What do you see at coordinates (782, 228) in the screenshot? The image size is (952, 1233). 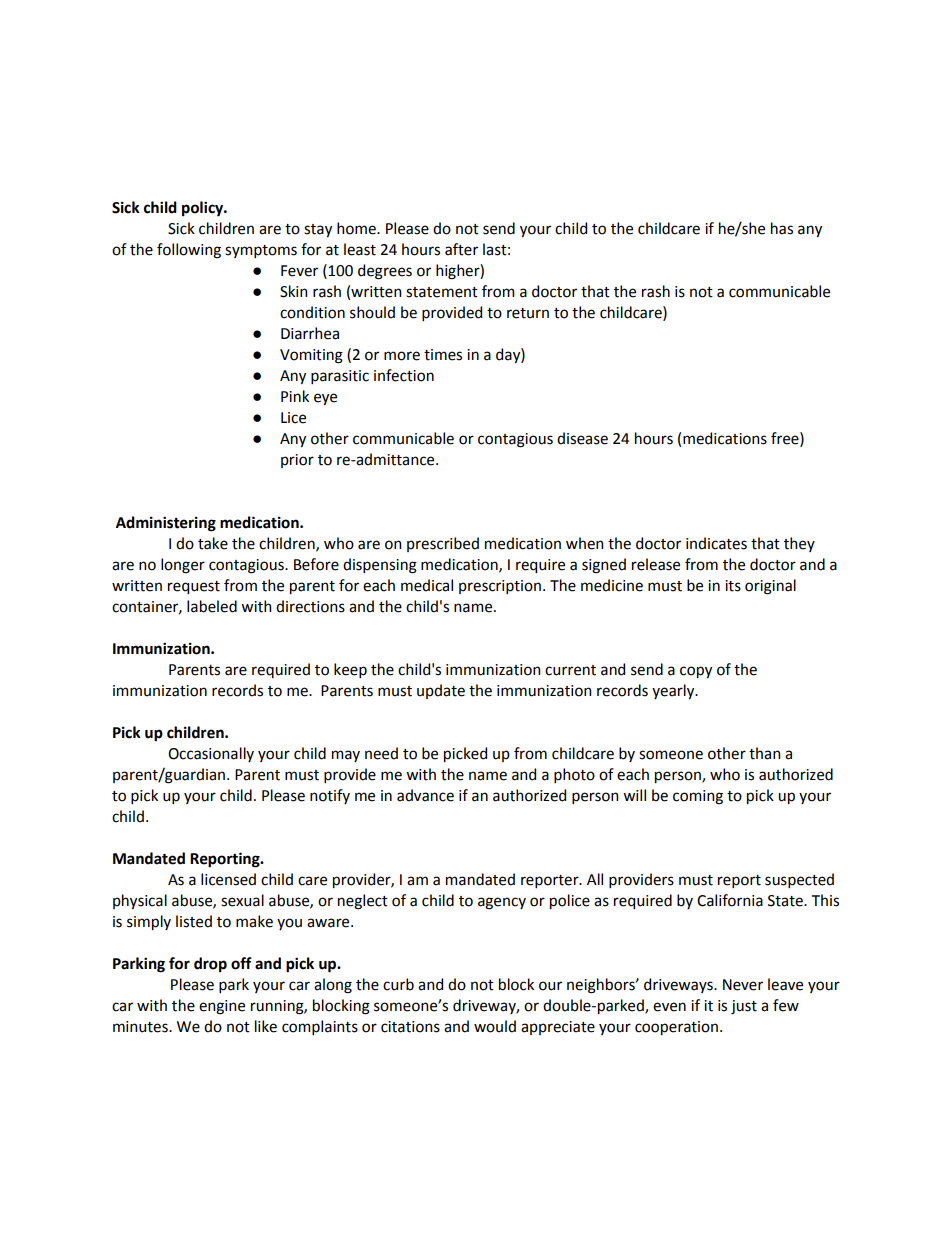 I see `has` at bounding box center [782, 228].
